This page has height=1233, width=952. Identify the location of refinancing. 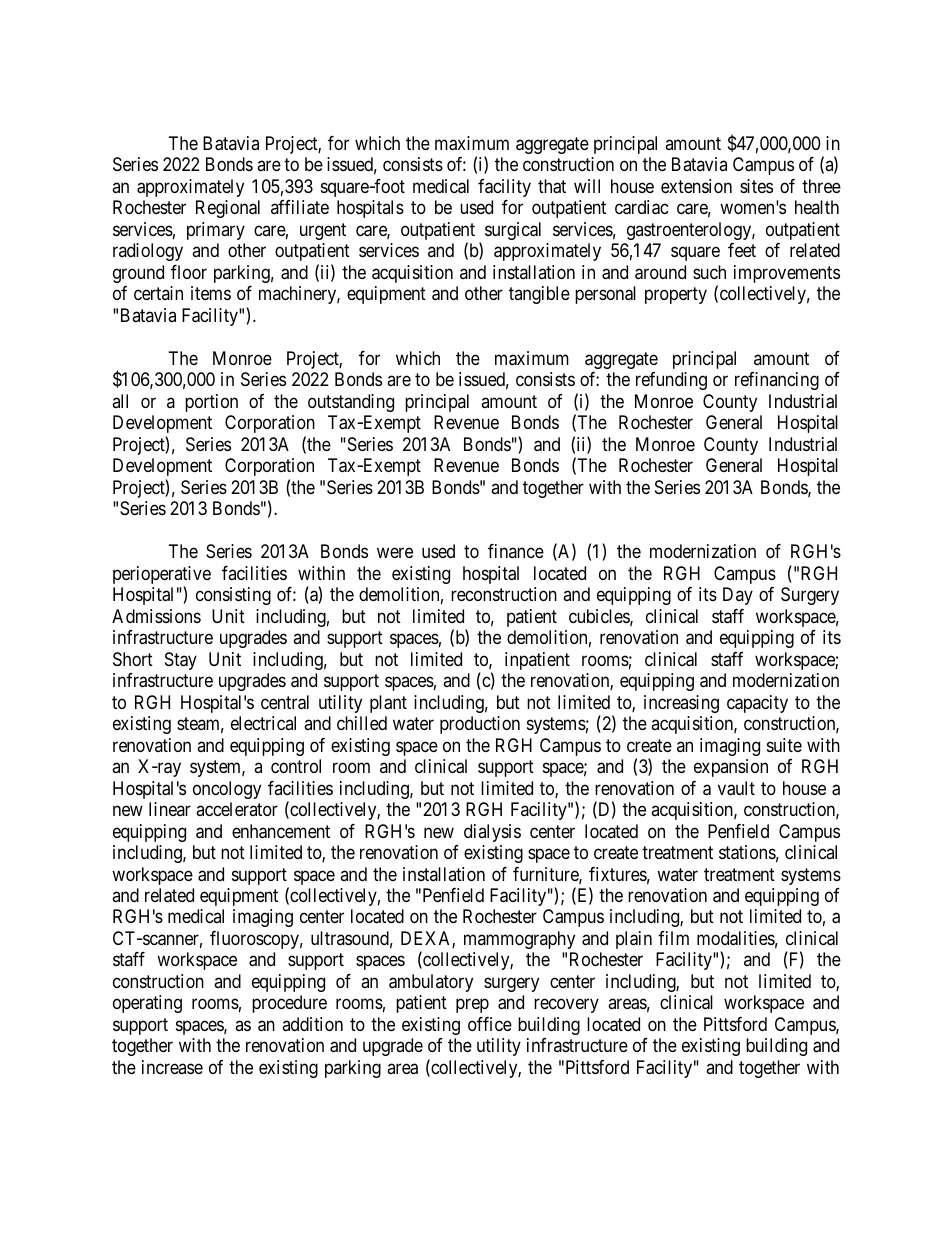
(777, 381).
